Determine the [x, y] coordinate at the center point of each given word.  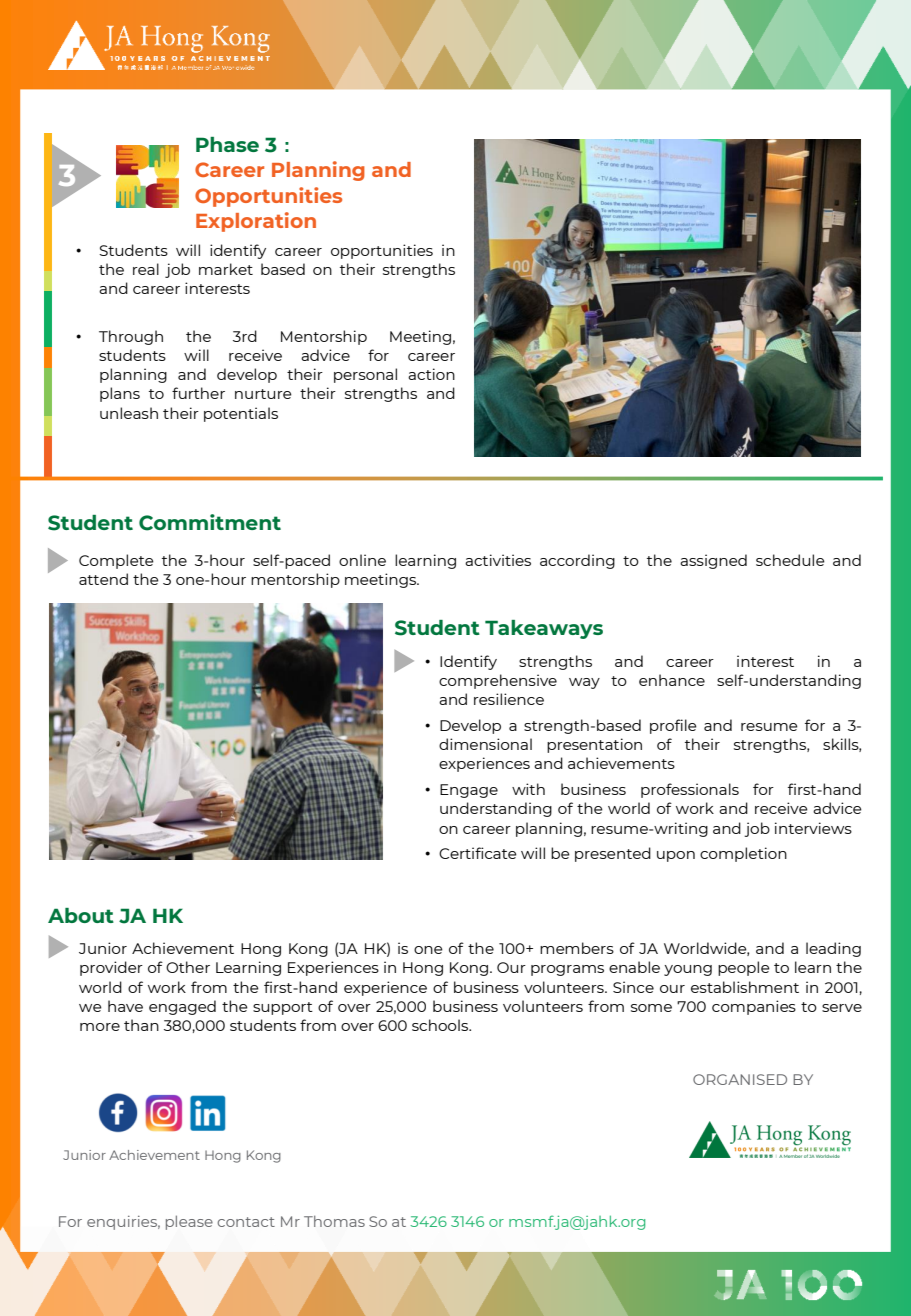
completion [743, 854]
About [81, 915]
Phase [227, 144]
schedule [790, 560]
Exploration [256, 222]
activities [498, 560]
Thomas [334, 1221]
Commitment [210, 522]
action [431, 374]
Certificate [478, 853]
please [189, 1222]
